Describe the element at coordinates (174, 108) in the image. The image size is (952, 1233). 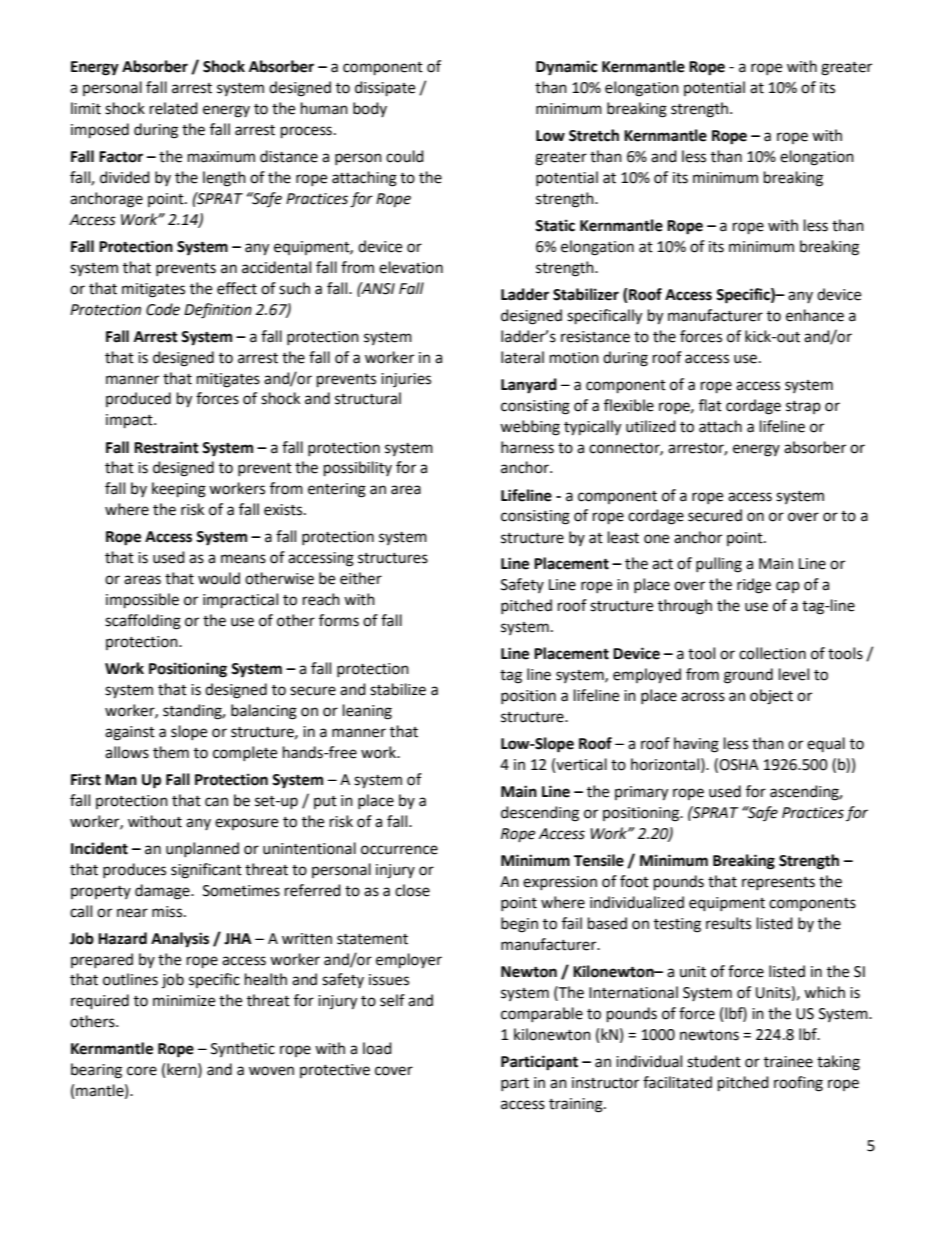
I see `related` at that location.
